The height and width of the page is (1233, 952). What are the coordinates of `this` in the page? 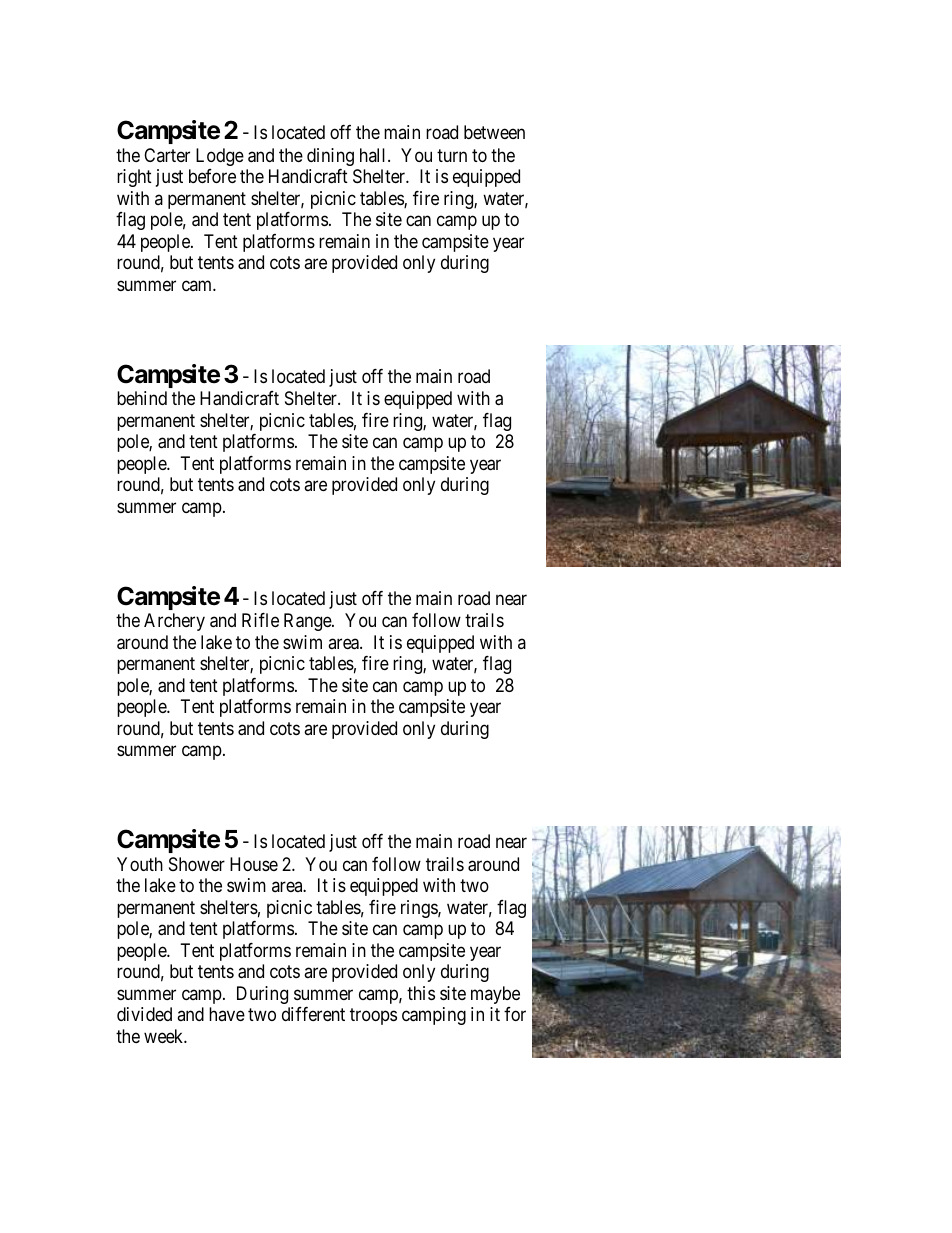 It's located at (421, 993).
